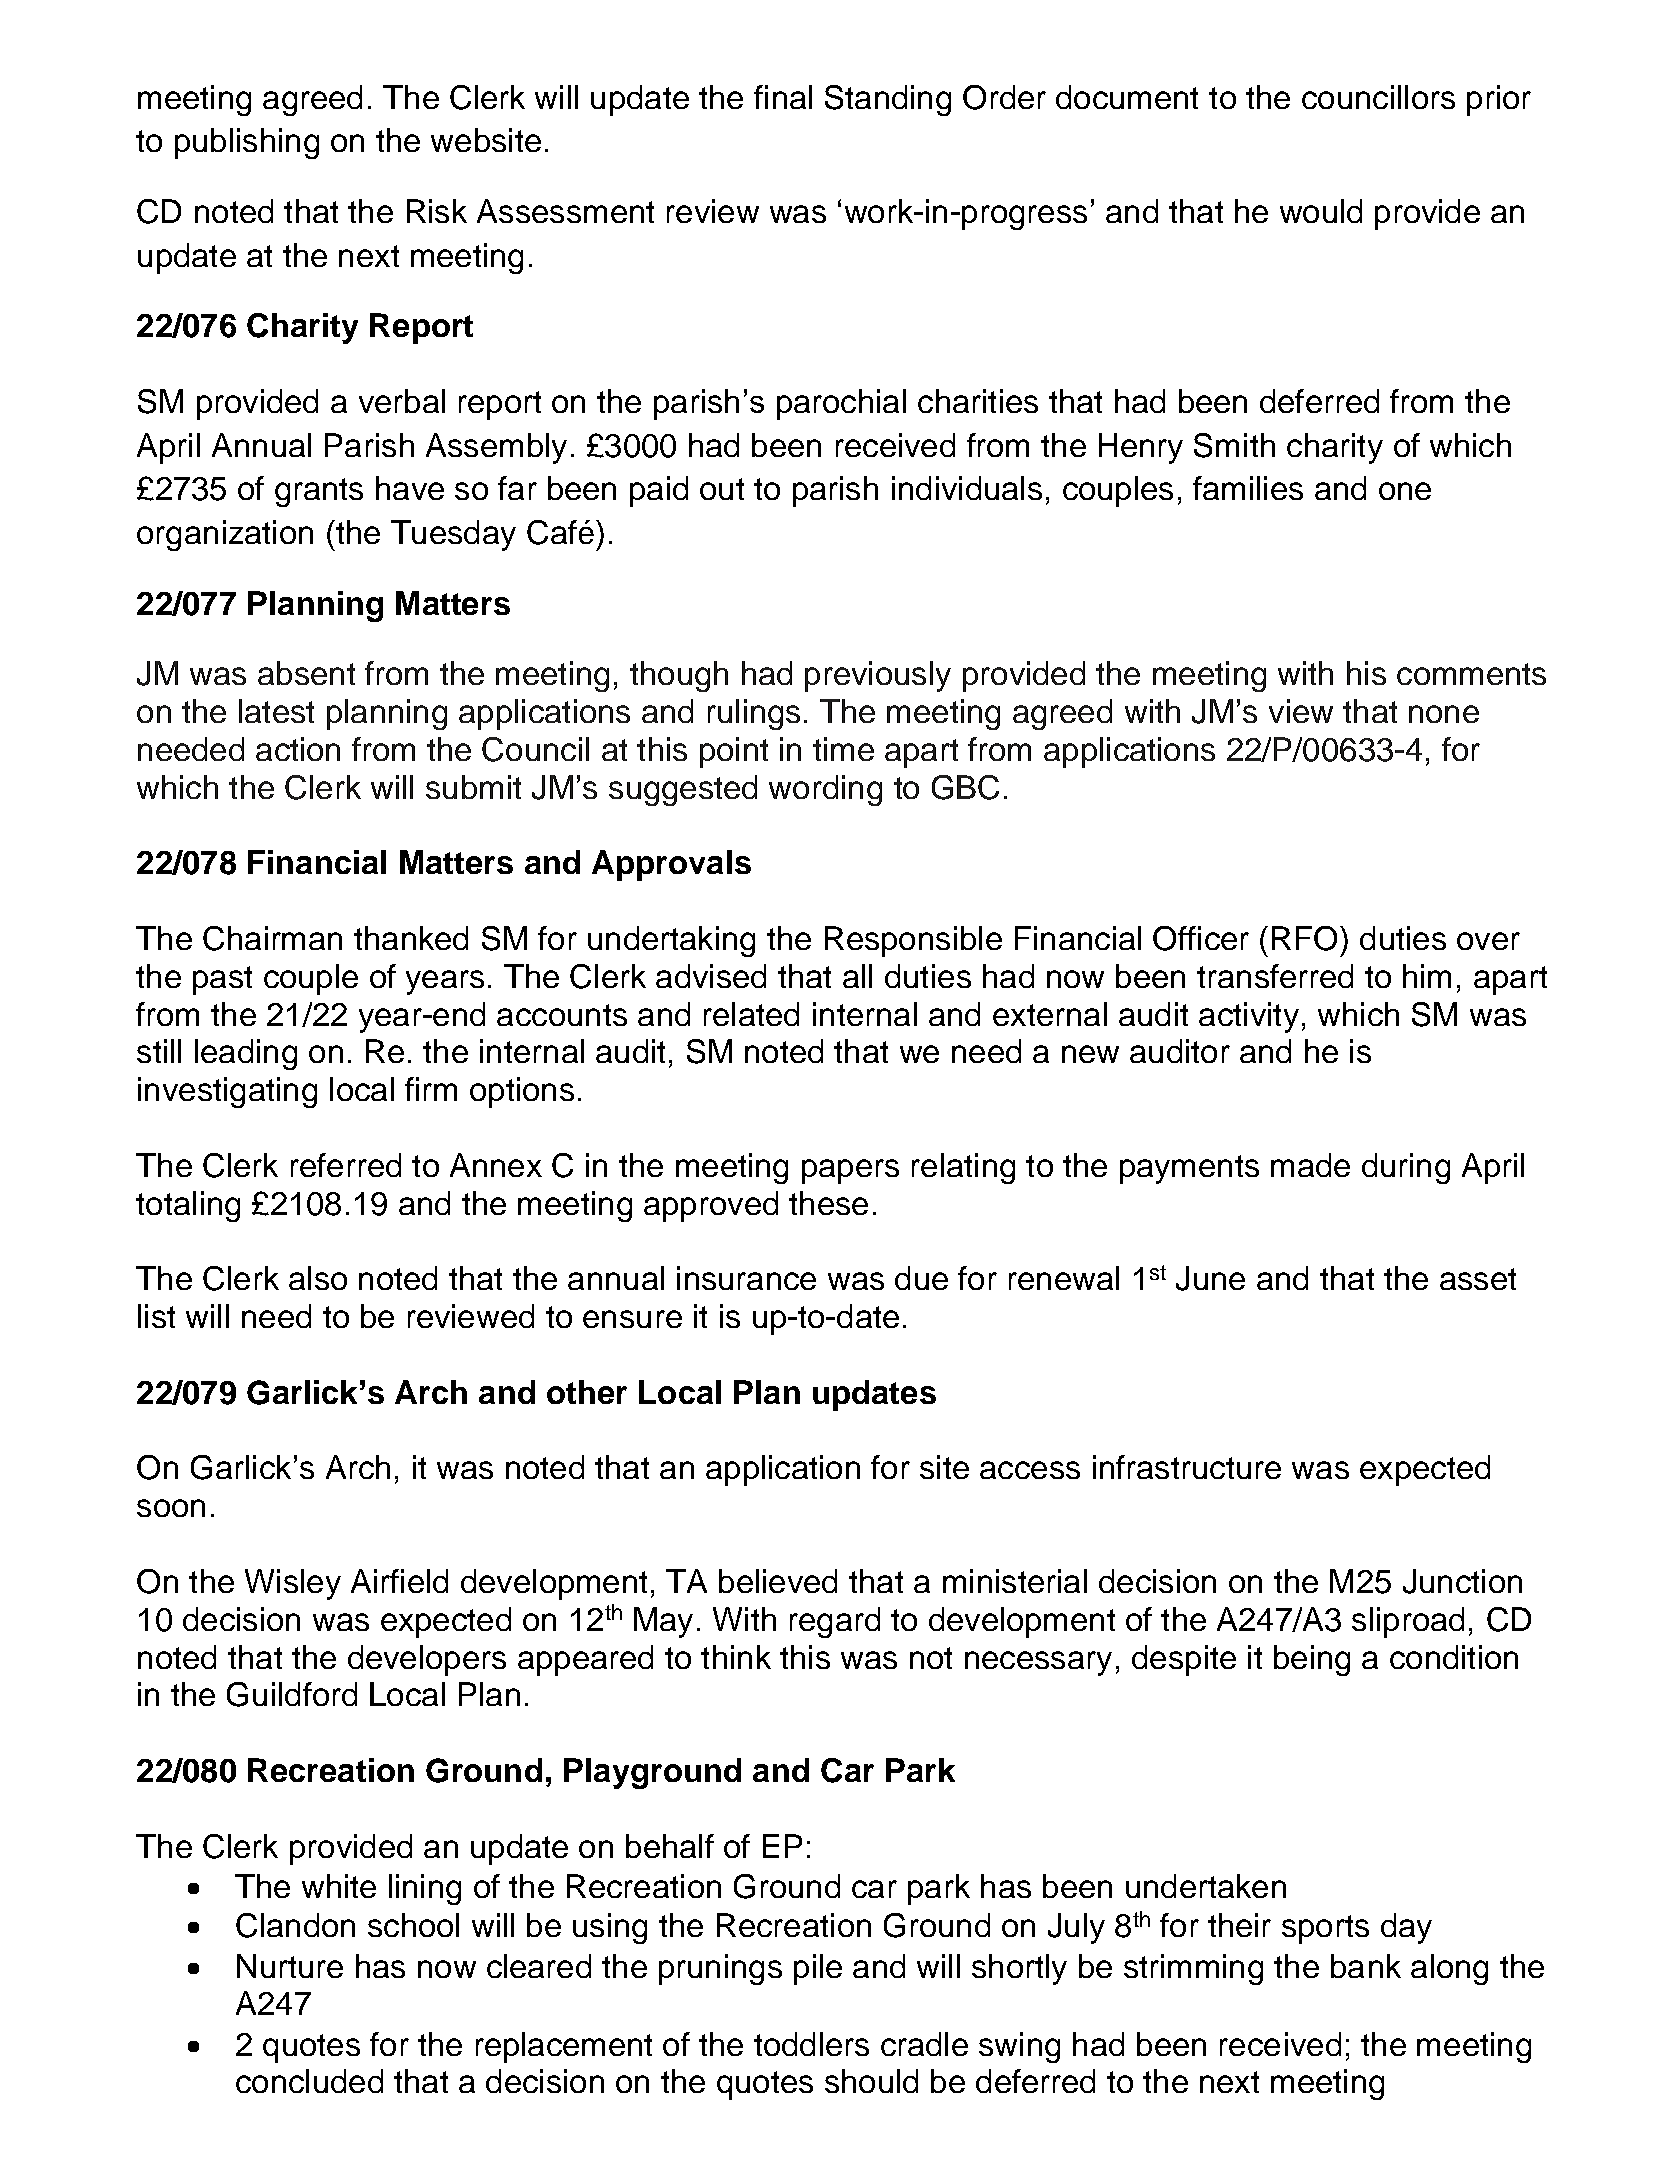 Image resolution: width=1677 pixels, height=2170 pixels. I want to click on publishing, so click(247, 143).
